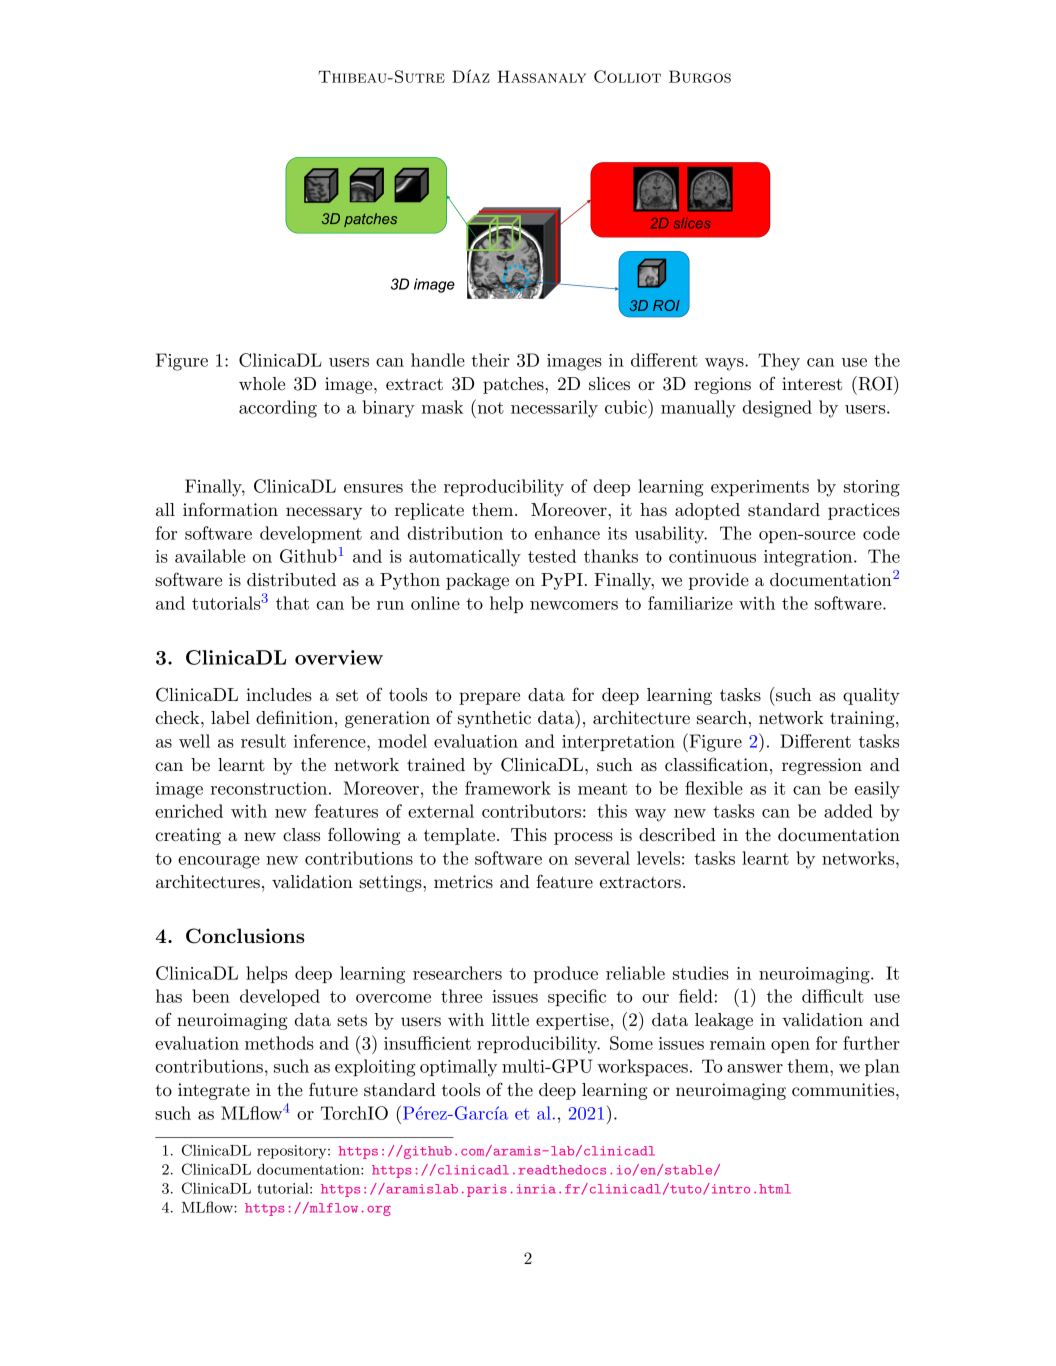 Image resolution: width=1056 pixels, height=1366 pixels. Describe the element at coordinates (812, 383) in the screenshot. I see `interest` at that location.
